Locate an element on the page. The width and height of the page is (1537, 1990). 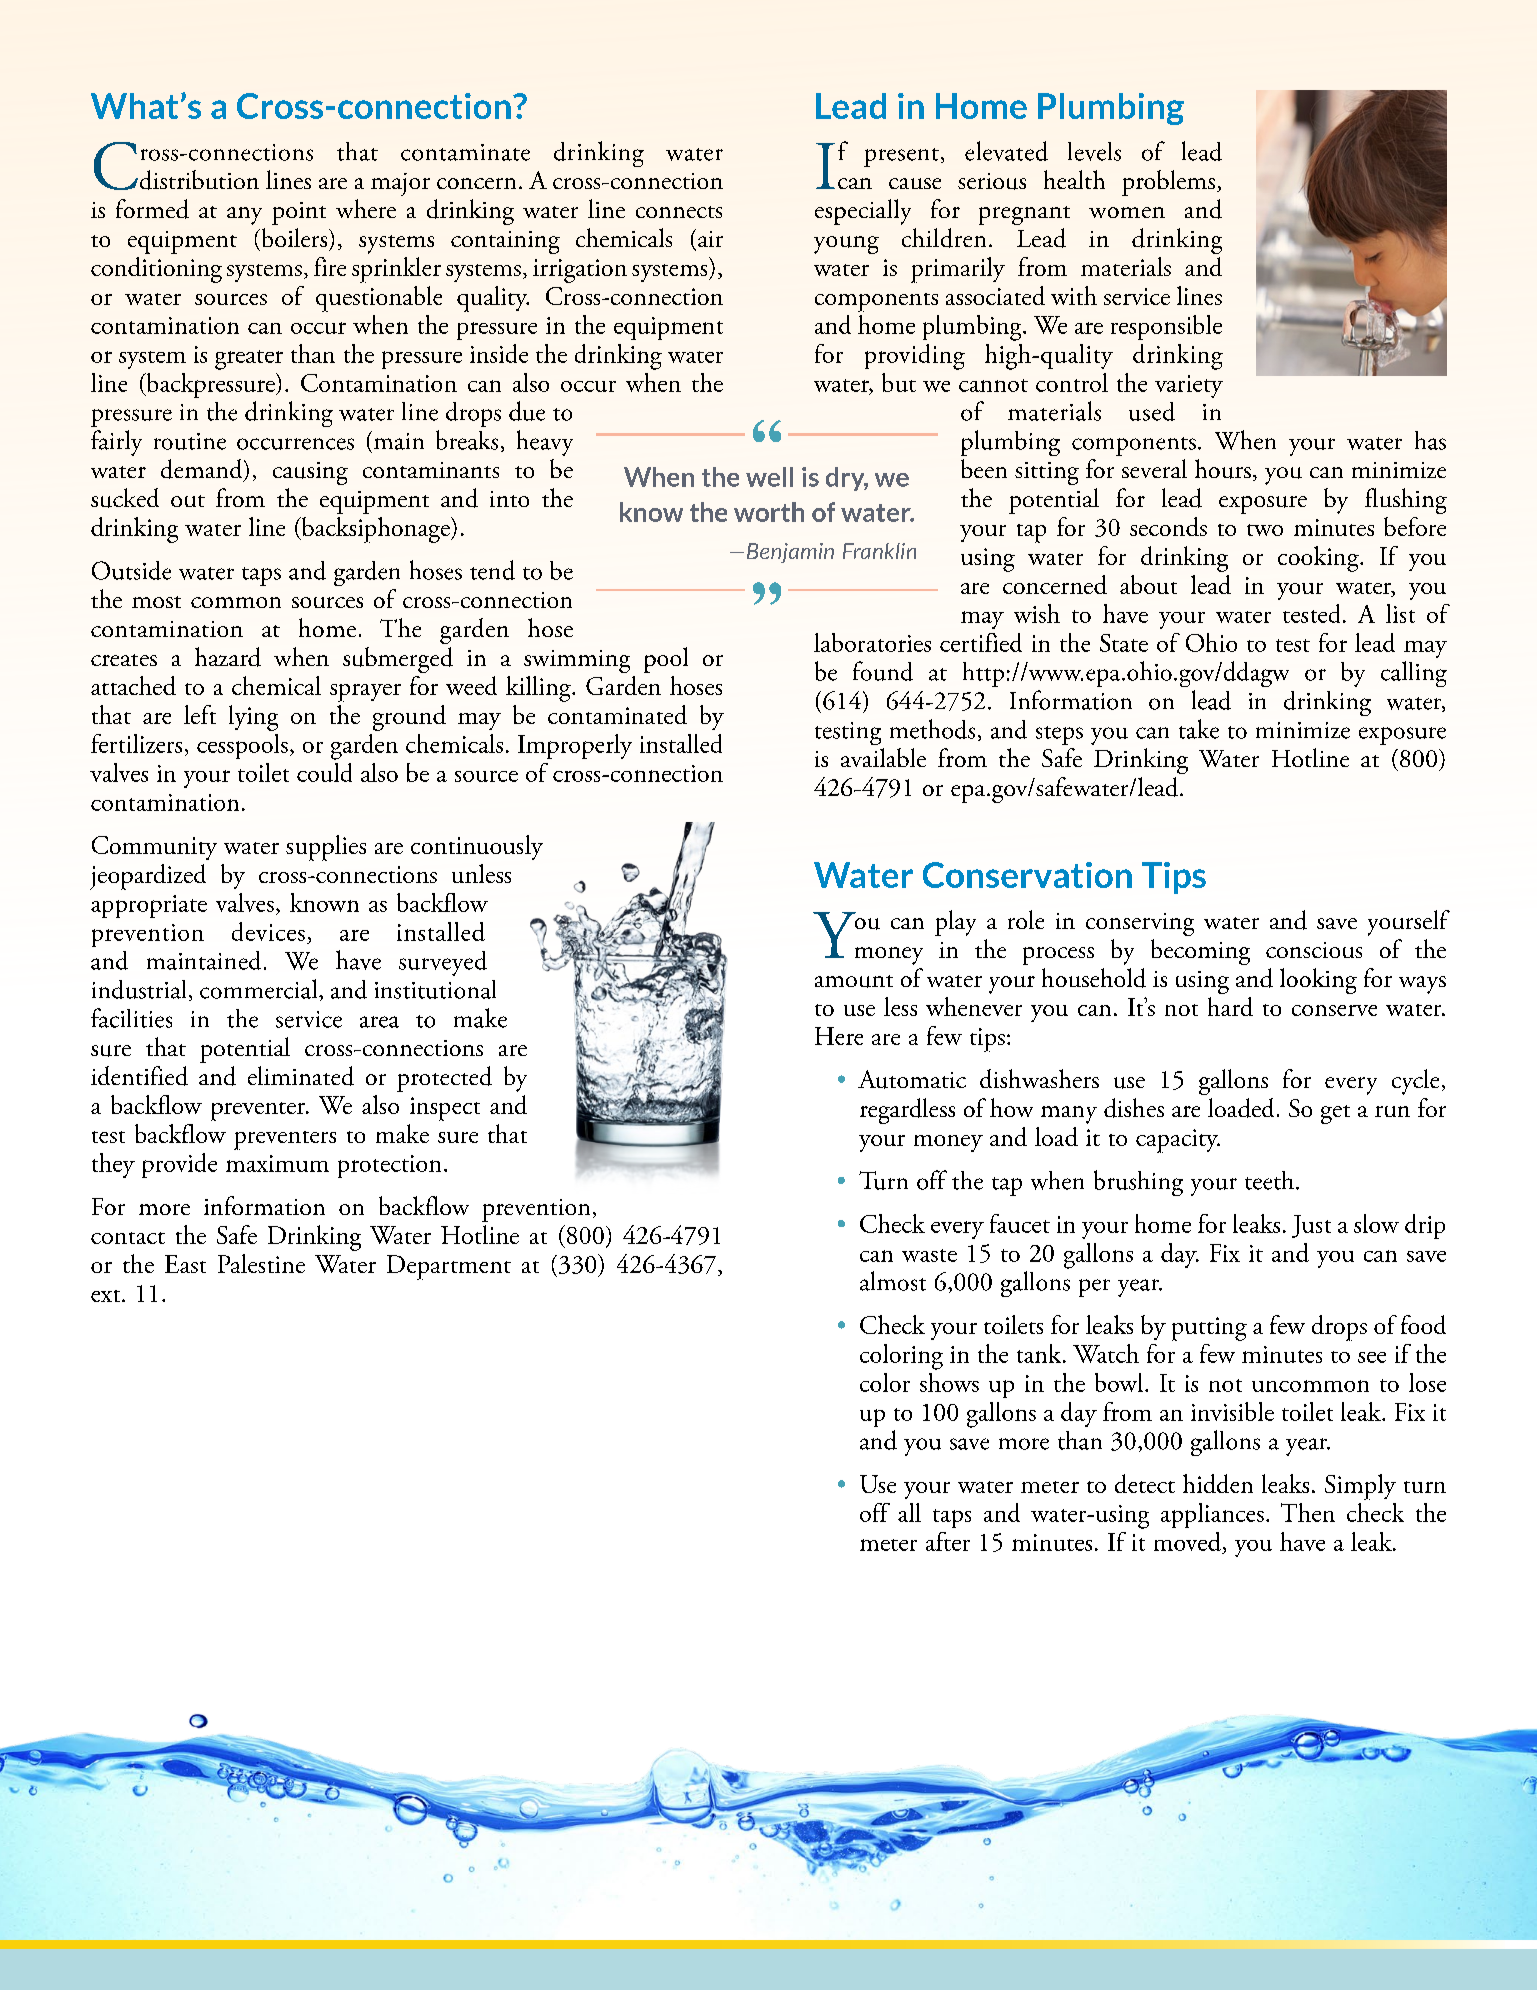
teeth is located at coordinates (1271, 1180).
